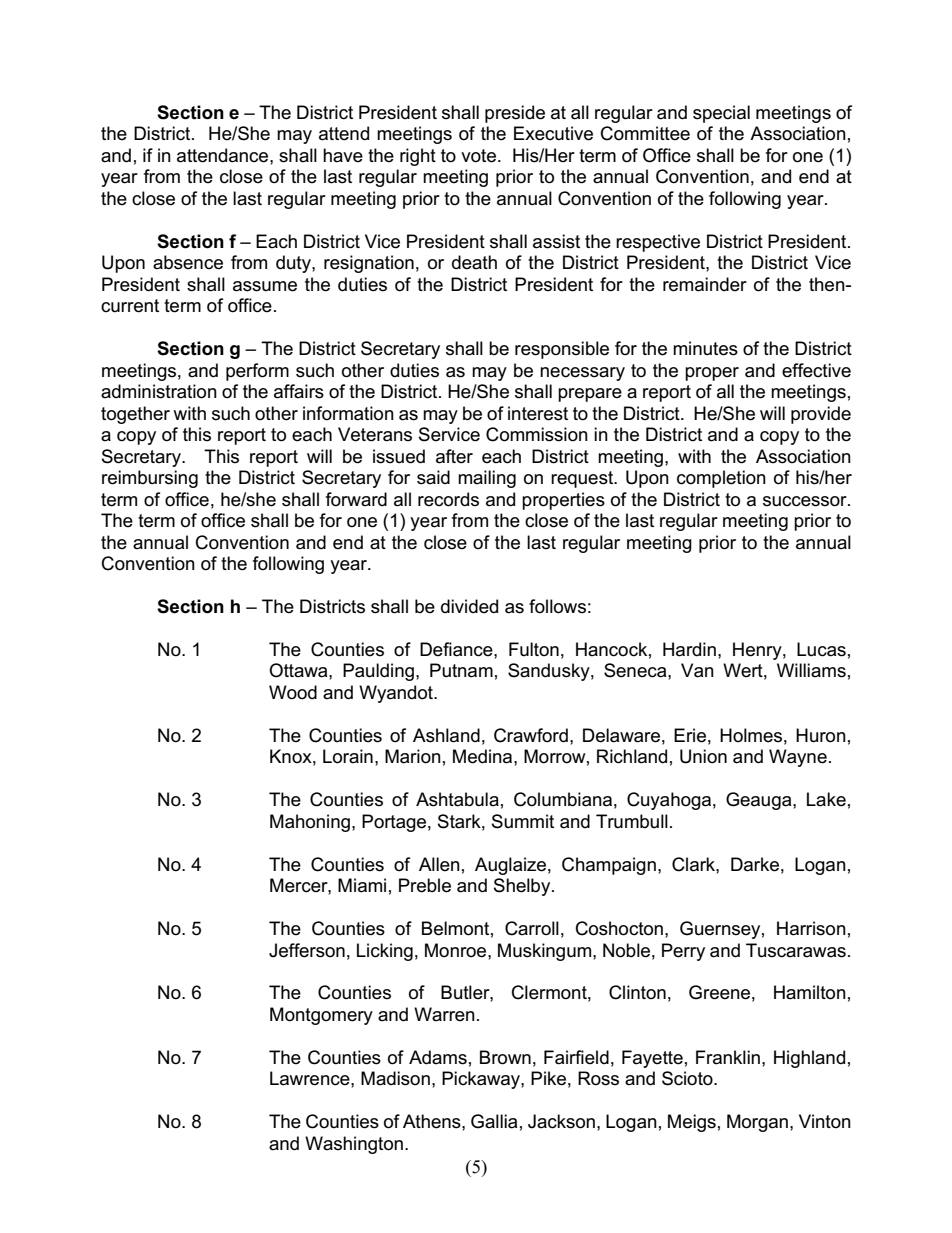 Image resolution: width=952 pixels, height=1233 pixels. Describe the element at coordinates (469, 606) in the screenshot. I see `divided` at that location.
